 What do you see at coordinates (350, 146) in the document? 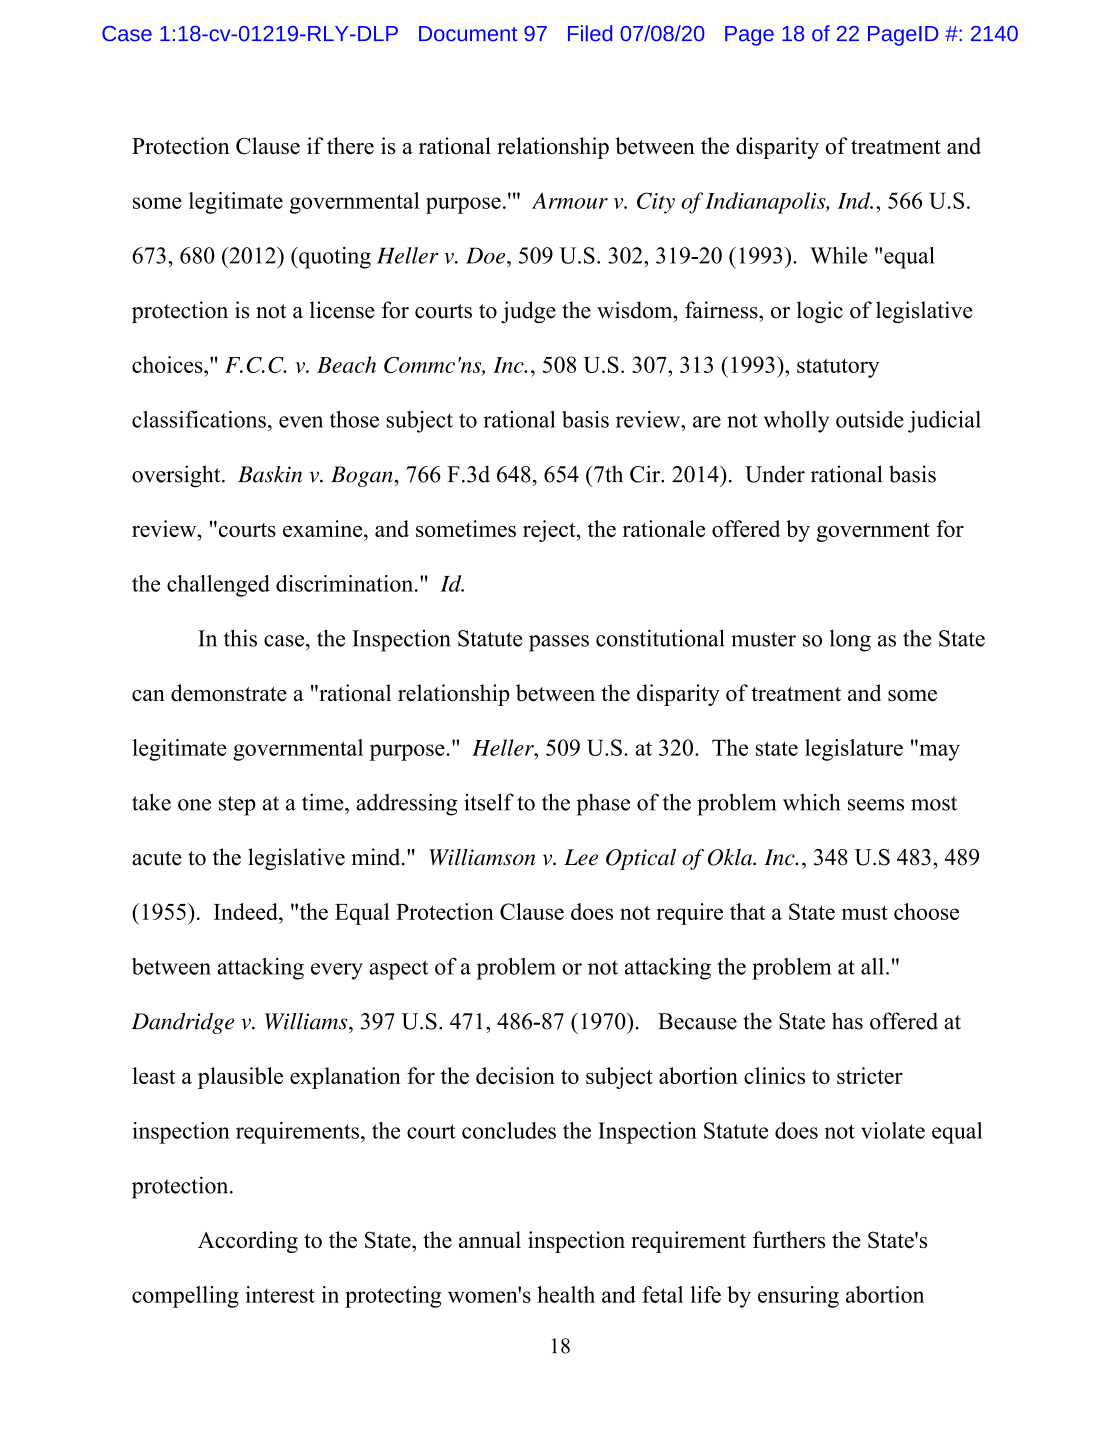
I see `there` at bounding box center [350, 146].
